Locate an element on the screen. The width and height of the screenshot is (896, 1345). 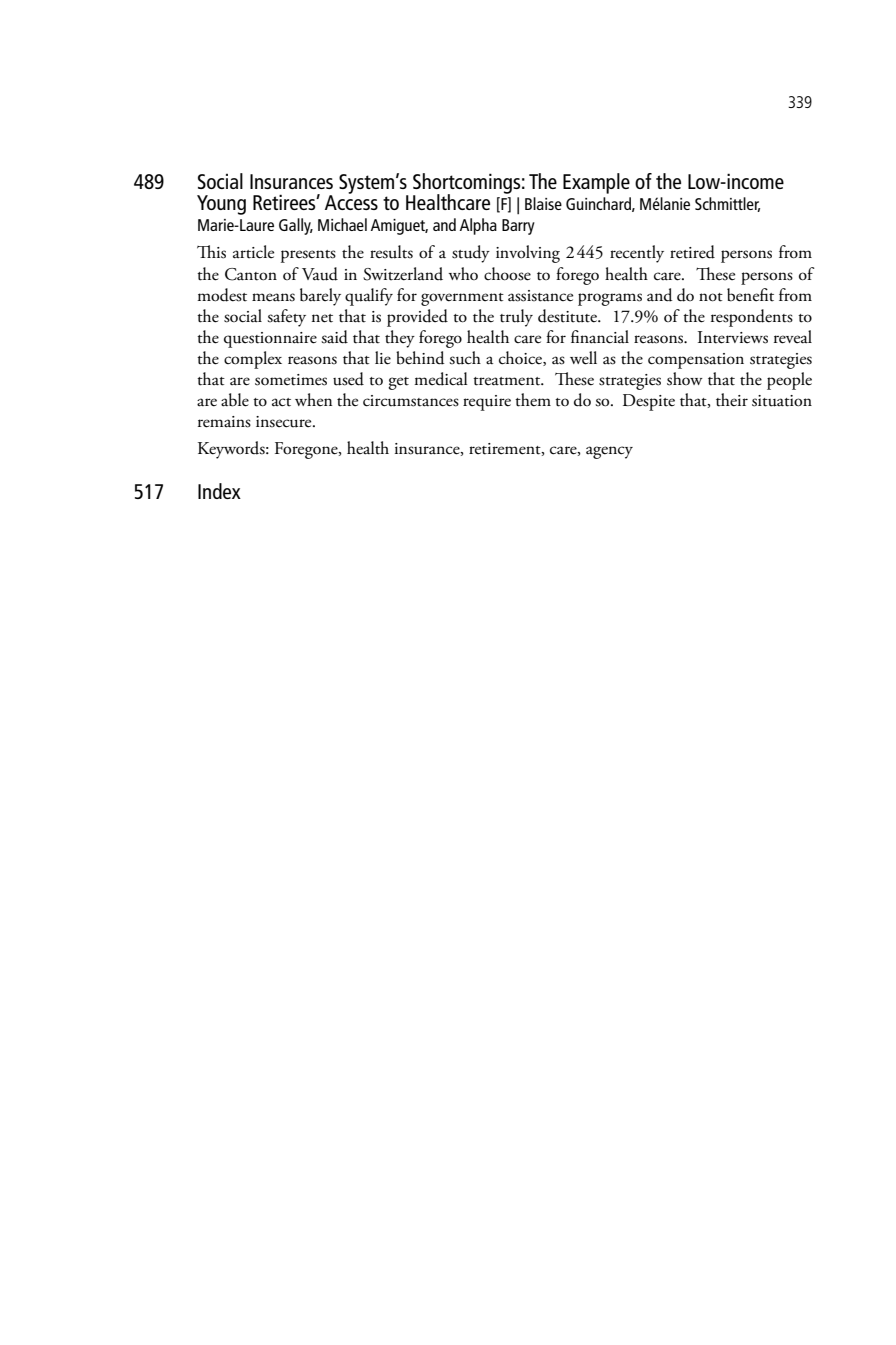
Young is located at coordinates (221, 205).
